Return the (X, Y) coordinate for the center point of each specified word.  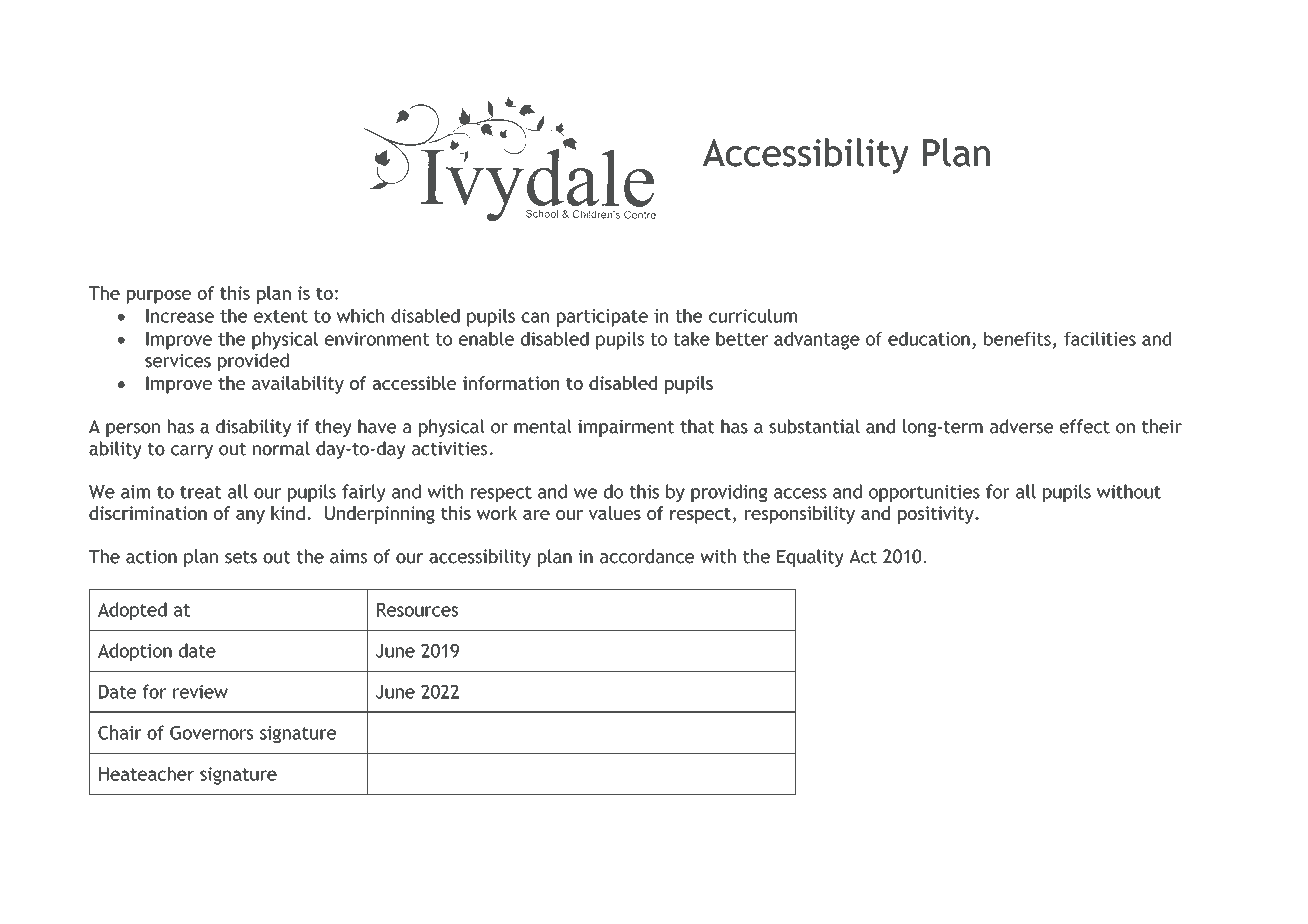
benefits (1017, 339)
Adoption (135, 652)
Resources (417, 610)
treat (201, 492)
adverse (1021, 426)
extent (281, 316)
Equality (810, 558)
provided (253, 362)
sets (241, 557)
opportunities (924, 493)
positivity (937, 515)
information (511, 383)
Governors (211, 733)
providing (729, 493)
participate (602, 318)
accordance (647, 556)
